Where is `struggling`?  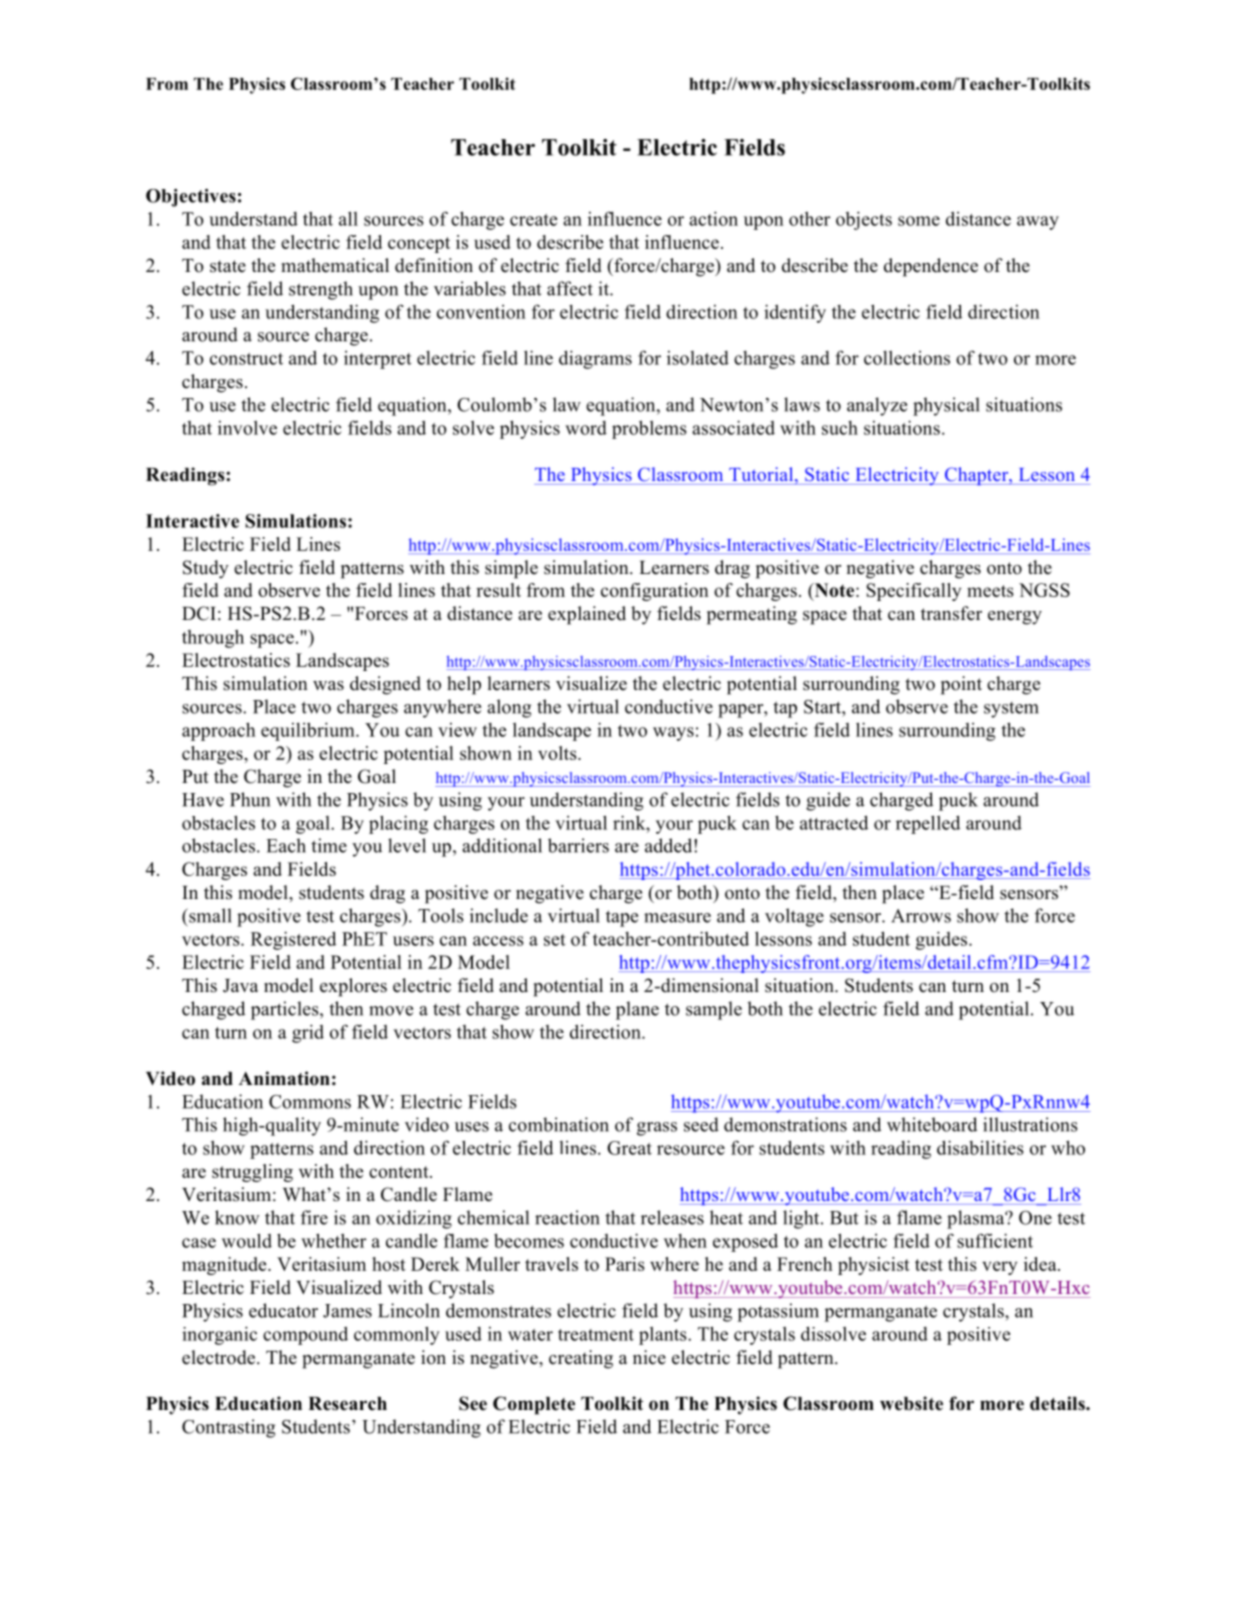
struggling is located at coordinates (252, 1173).
